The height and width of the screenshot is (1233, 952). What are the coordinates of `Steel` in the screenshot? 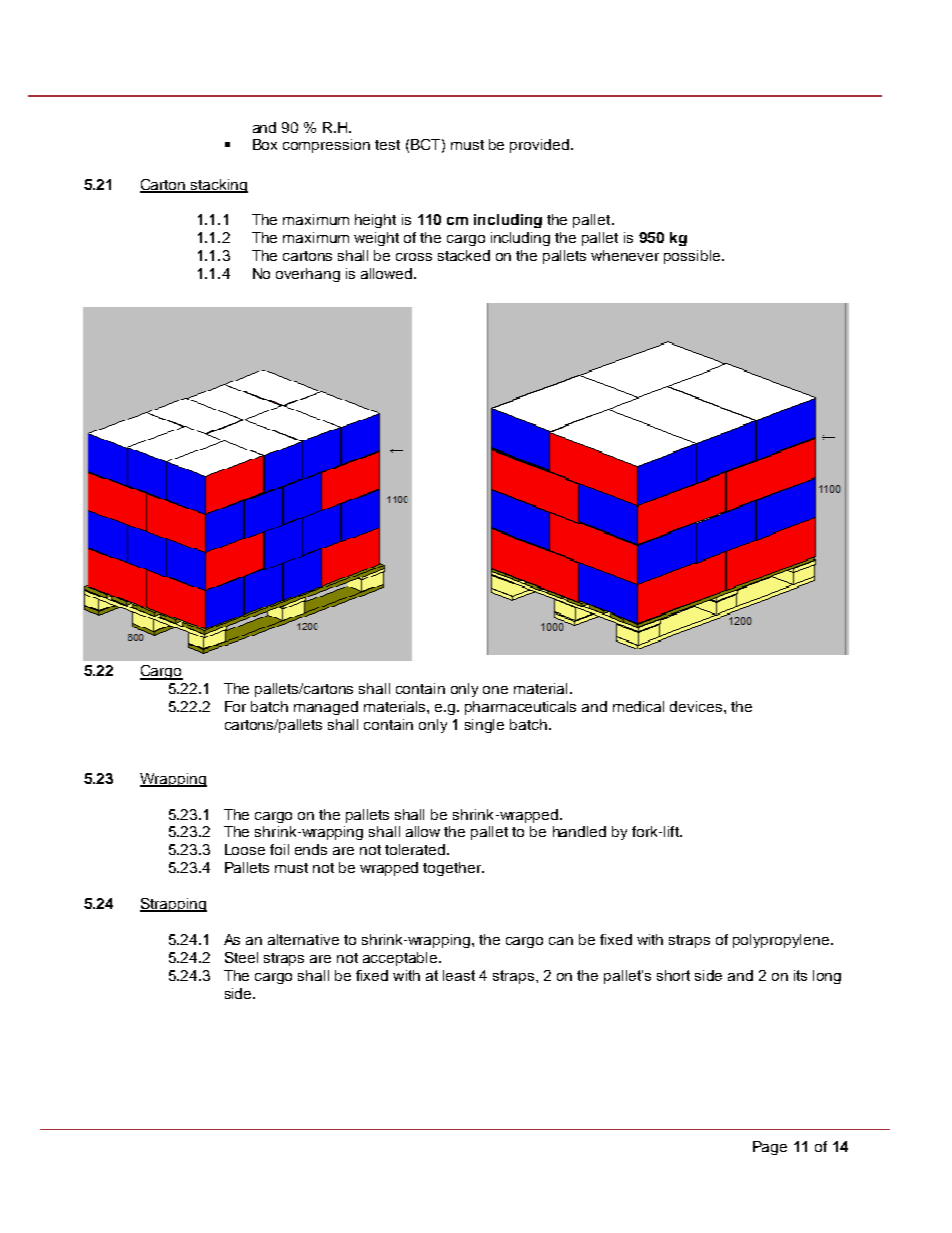 It's located at (241, 957).
